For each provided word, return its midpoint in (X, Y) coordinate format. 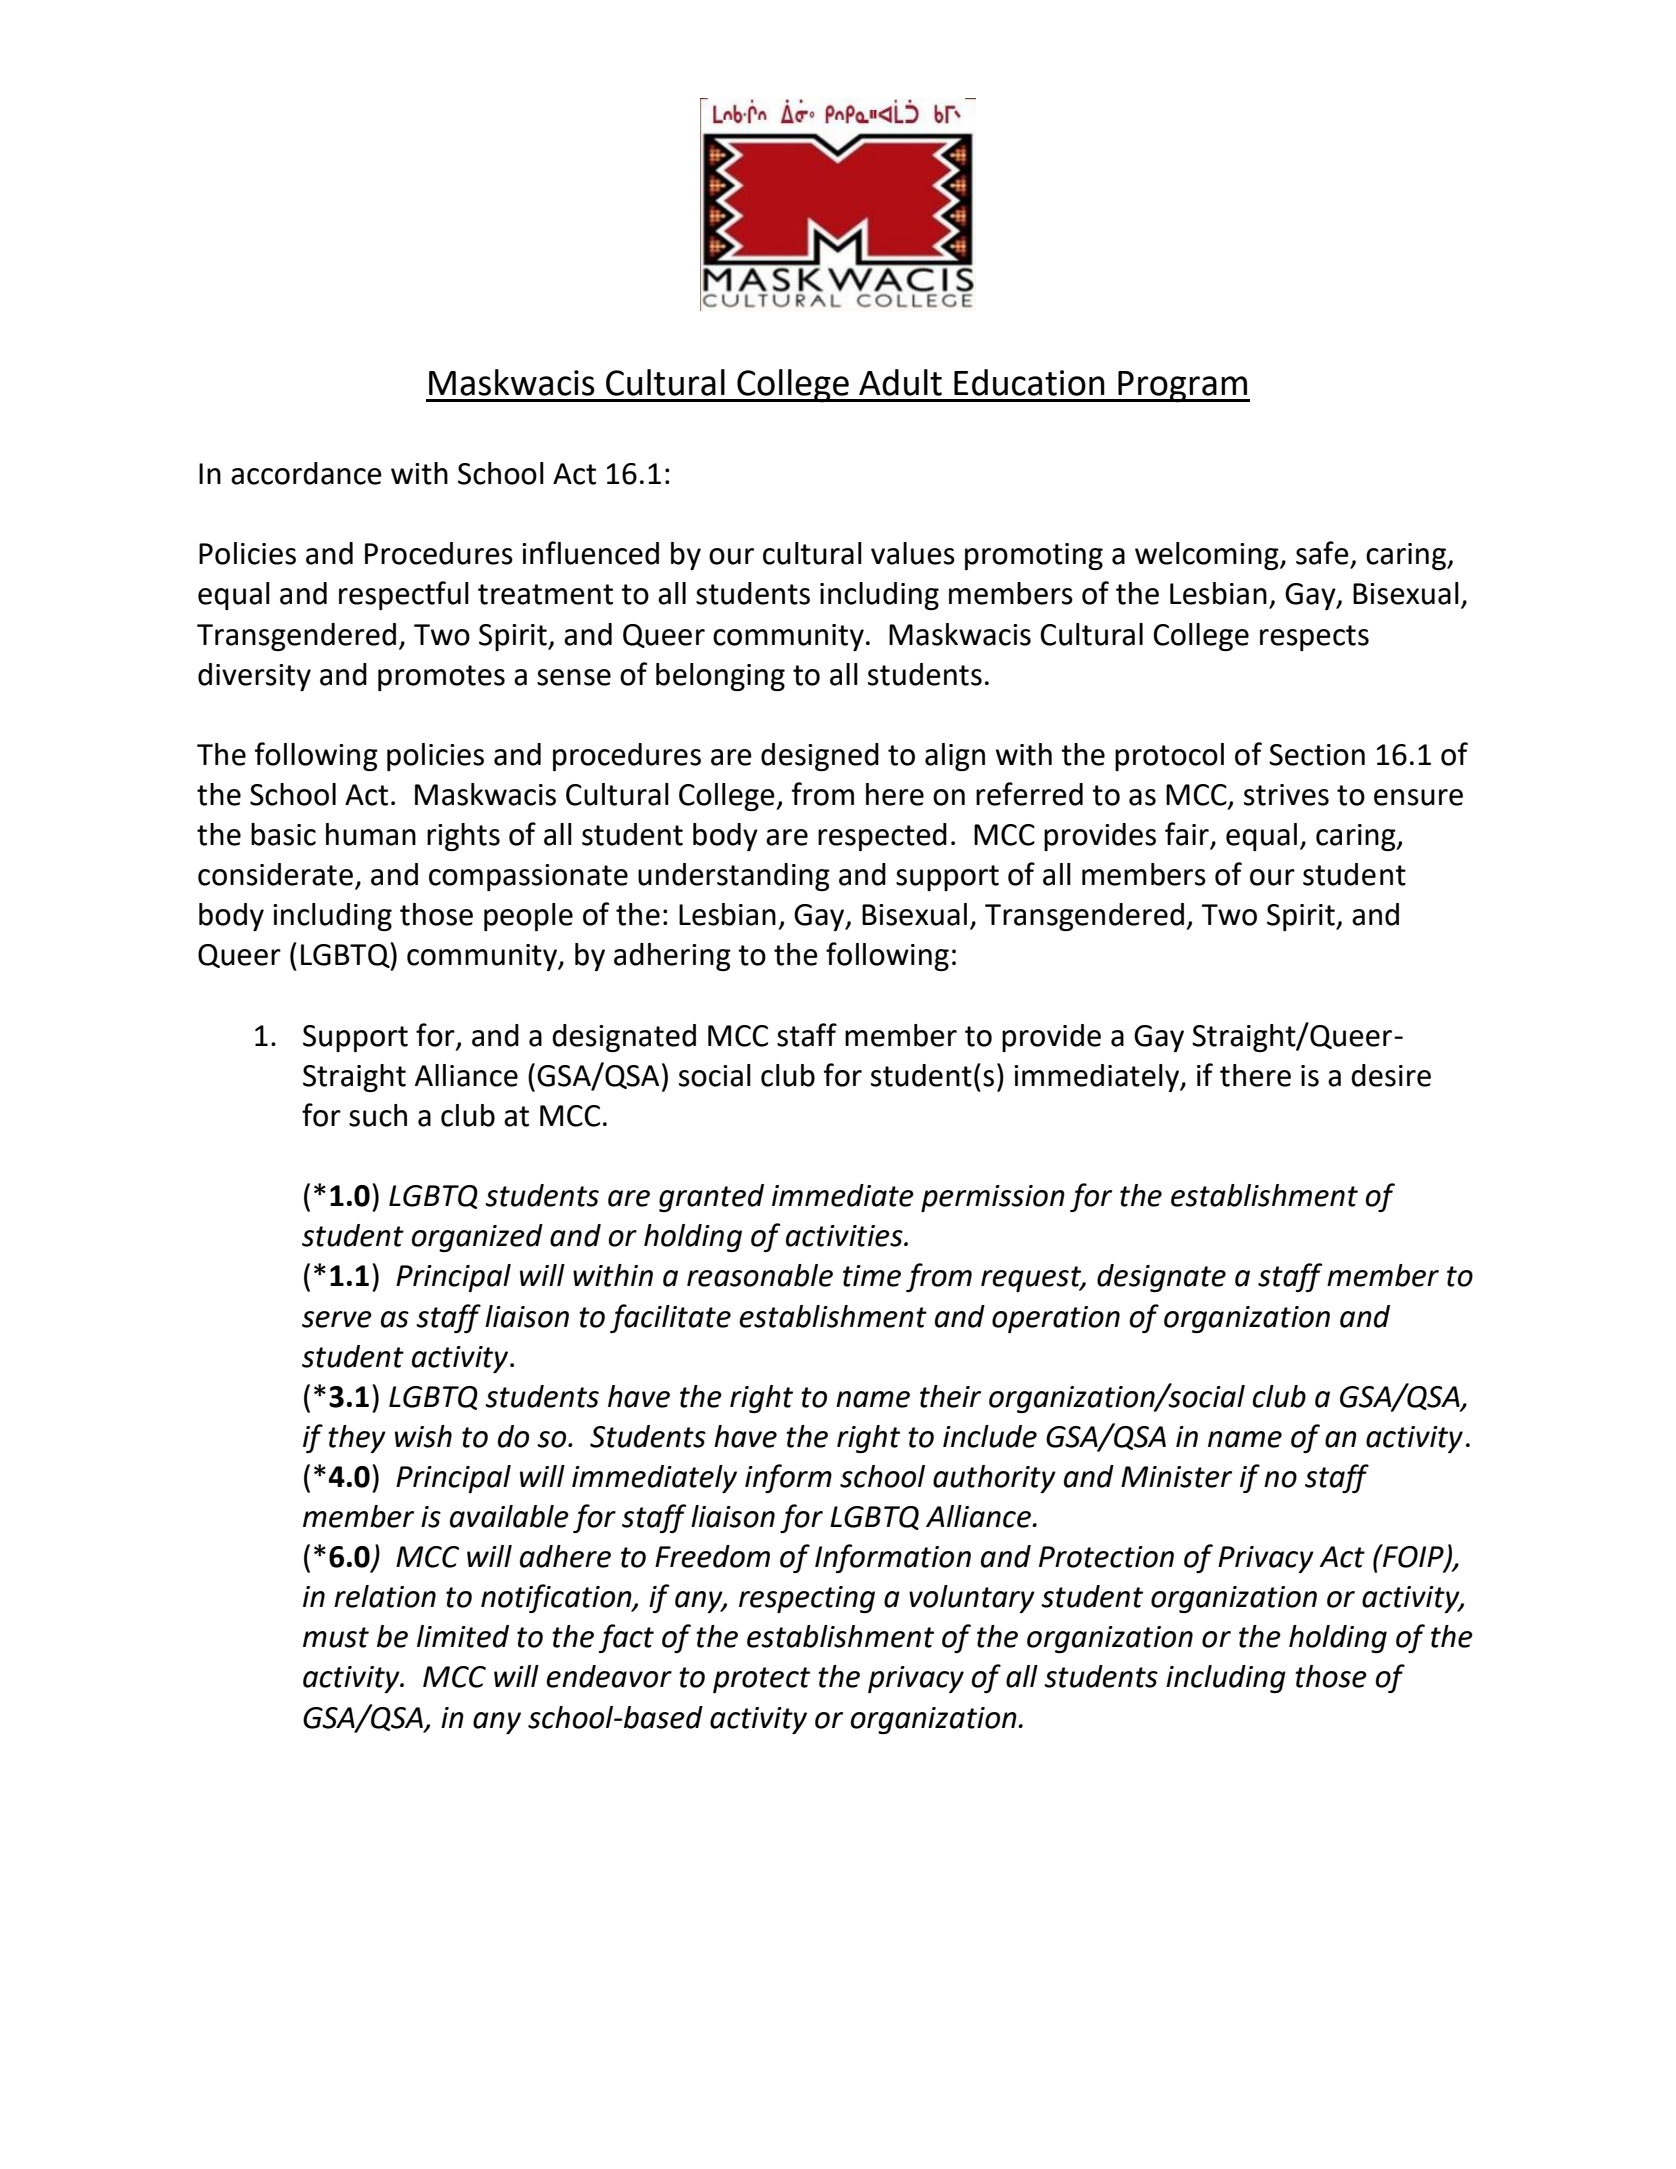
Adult (900, 382)
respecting (807, 1599)
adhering (672, 957)
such (378, 1115)
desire (1391, 1075)
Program (1183, 387)
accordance (306, 473)
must (336, 1637)
